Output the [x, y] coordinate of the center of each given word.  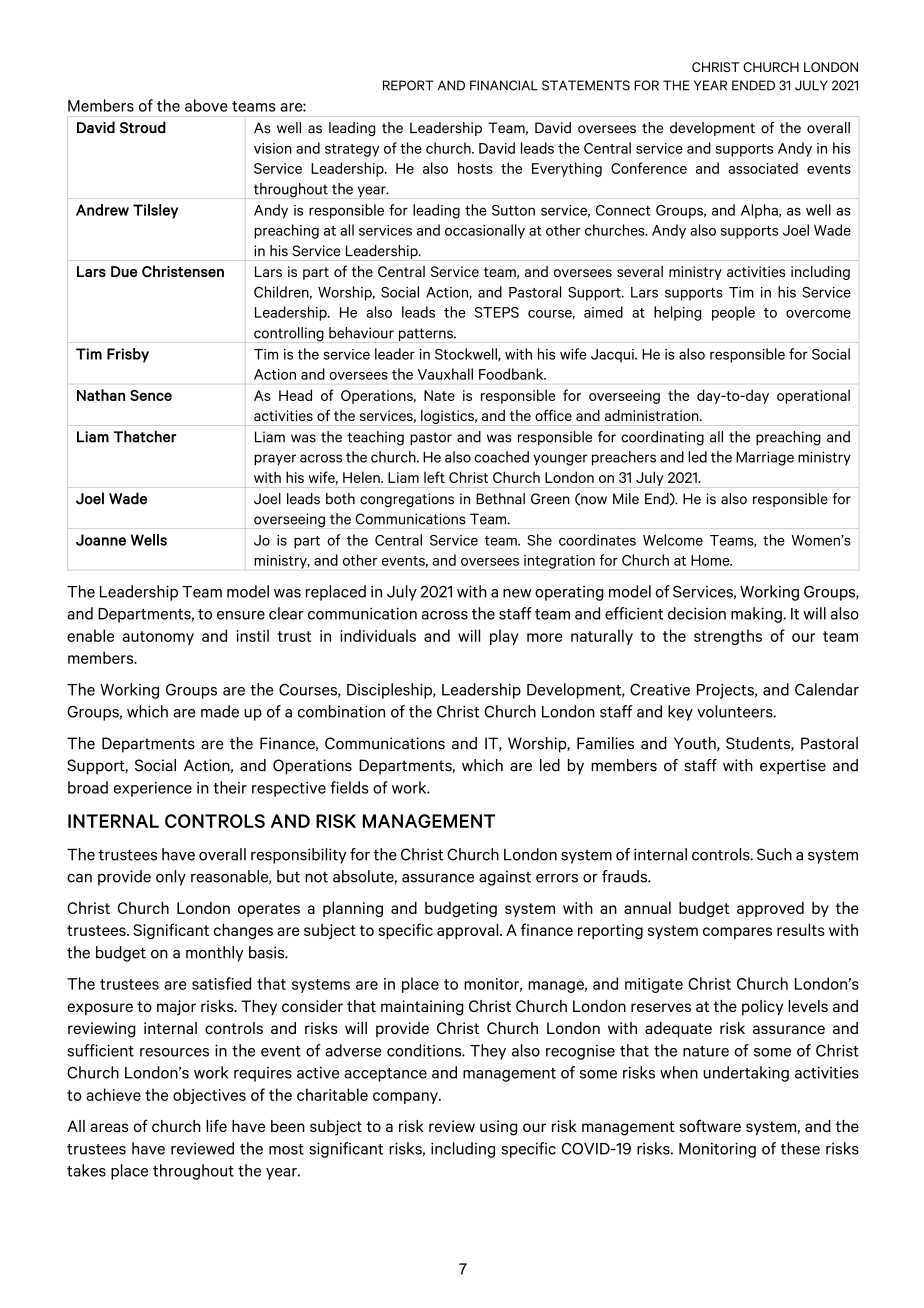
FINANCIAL [504, 85]
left [434, 477]
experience [152, 789]
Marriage [765, 458]
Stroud [143, 127]
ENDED [753, 85]
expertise [793, 767]
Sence [151, 395]
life [216, 1125]
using [499, 1128]
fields [349, 787]
